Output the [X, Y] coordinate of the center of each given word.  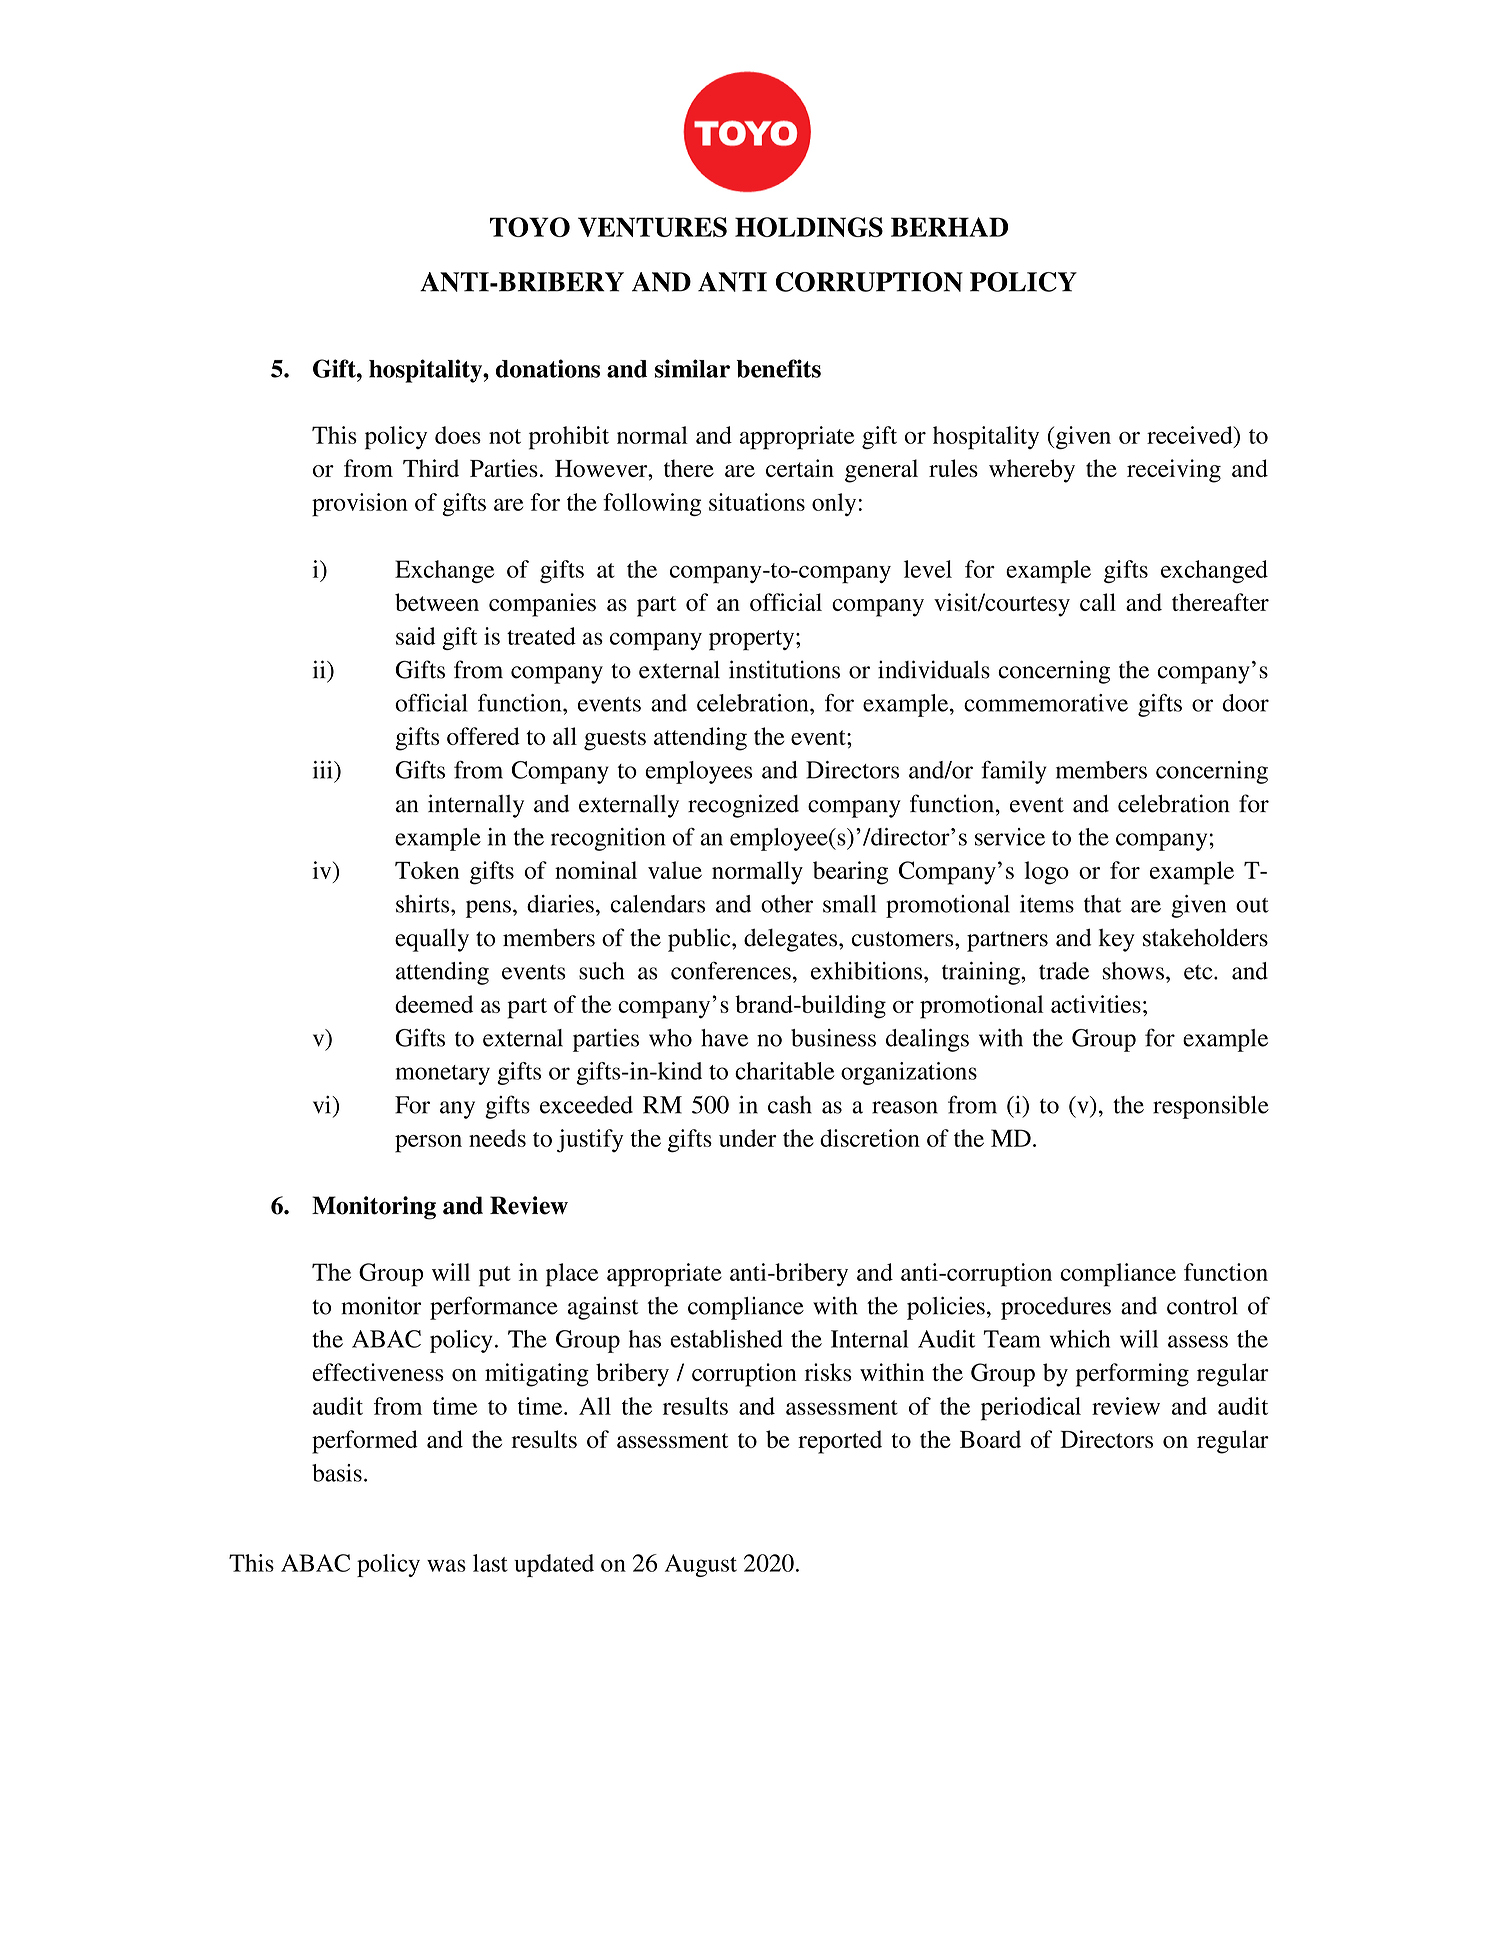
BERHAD [949, 227]
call [1098, 602]
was [446, 1565]
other [787, 904]
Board [990, 1439]
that [1102, 904]
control [1202, 1306]
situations [757, 502]
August [701, 1565]
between [437, 602]
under [748, 1138]
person [428, 1144]
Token [427, 870]
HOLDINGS [809, 227]
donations [548, 368]
